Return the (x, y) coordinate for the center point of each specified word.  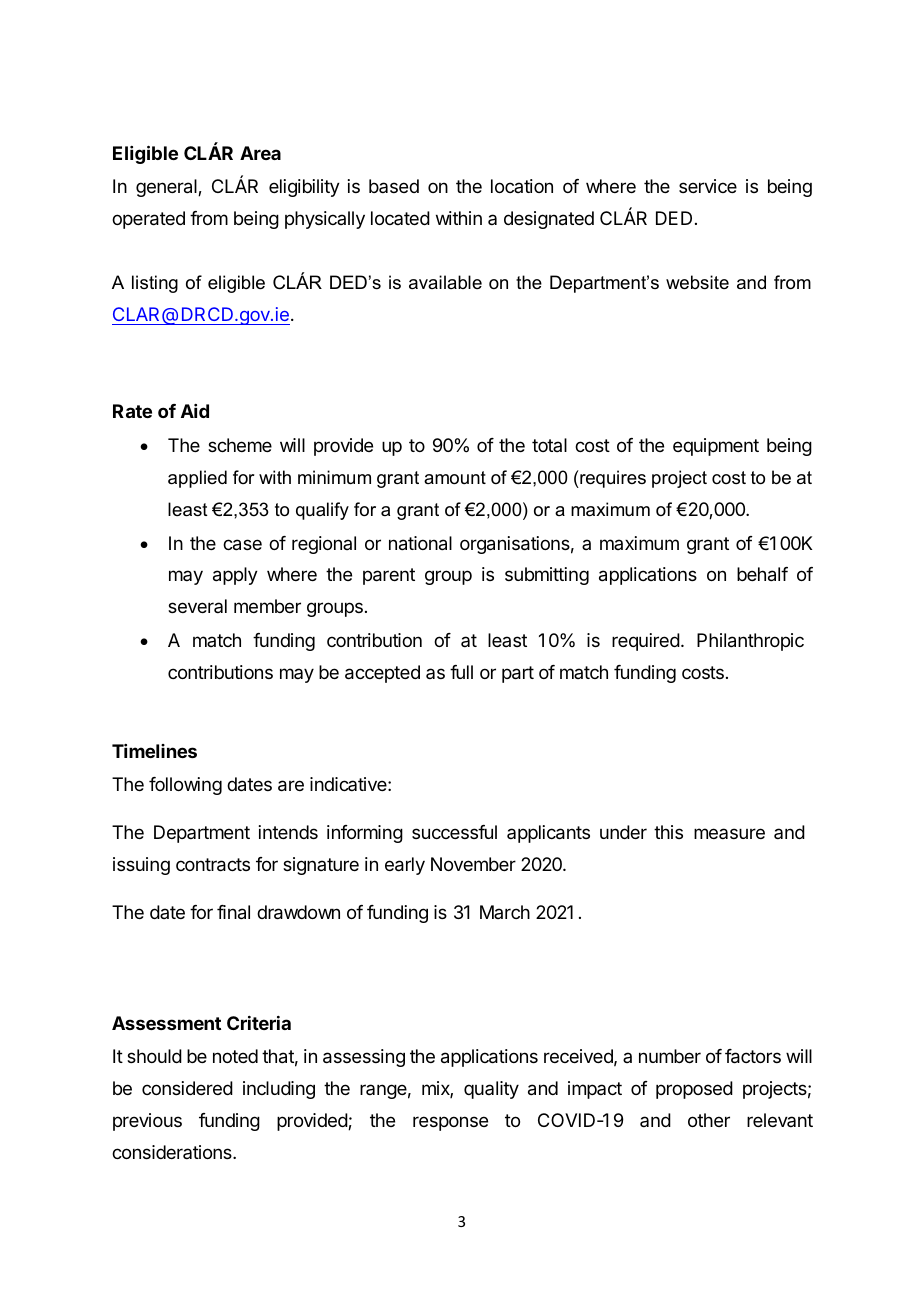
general (167, 188)
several (197, 606)
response (450, 1123)
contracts (213, 865)
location (522, 186)
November (473, 864)
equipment (716, 447)
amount (455, 477)
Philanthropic (750, 642)
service (708, 186)
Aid (195, 411)
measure (729, 833)
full (461, 672)
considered (187, 1088)
